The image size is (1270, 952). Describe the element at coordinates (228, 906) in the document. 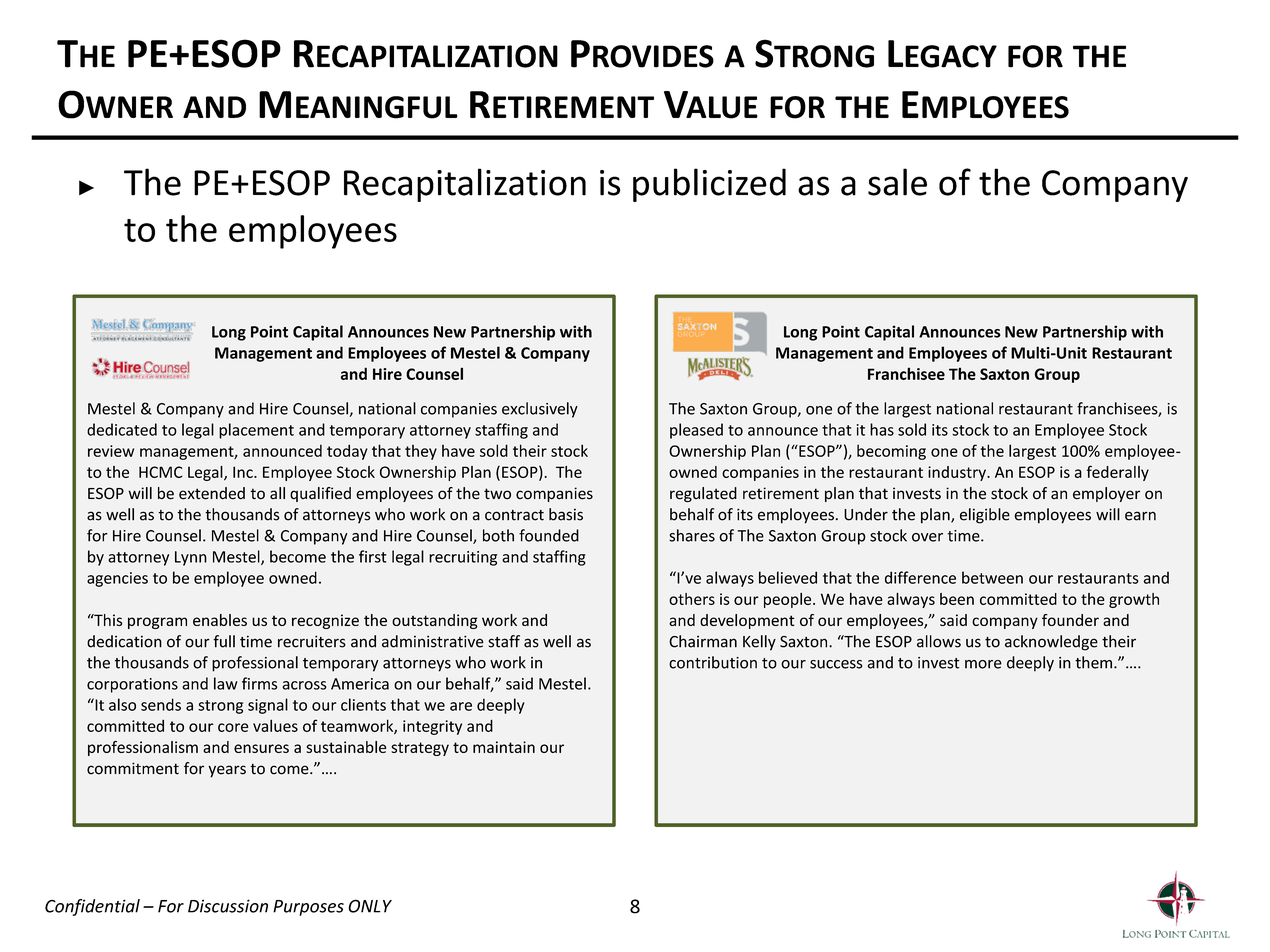

I see `Discussion` at that location.
